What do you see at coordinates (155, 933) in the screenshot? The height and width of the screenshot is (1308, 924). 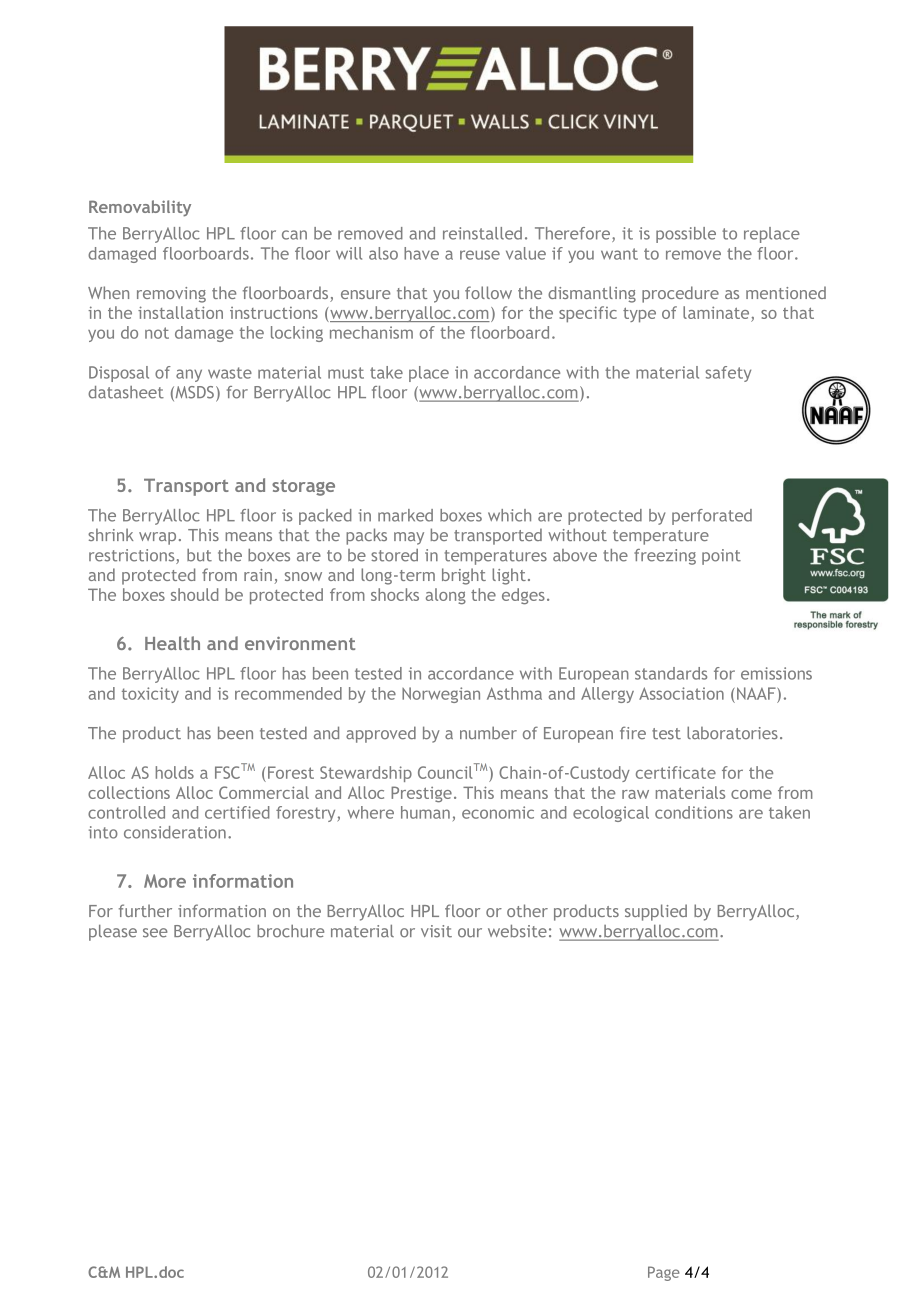 I see `see` at bounding box center [155, 933].
